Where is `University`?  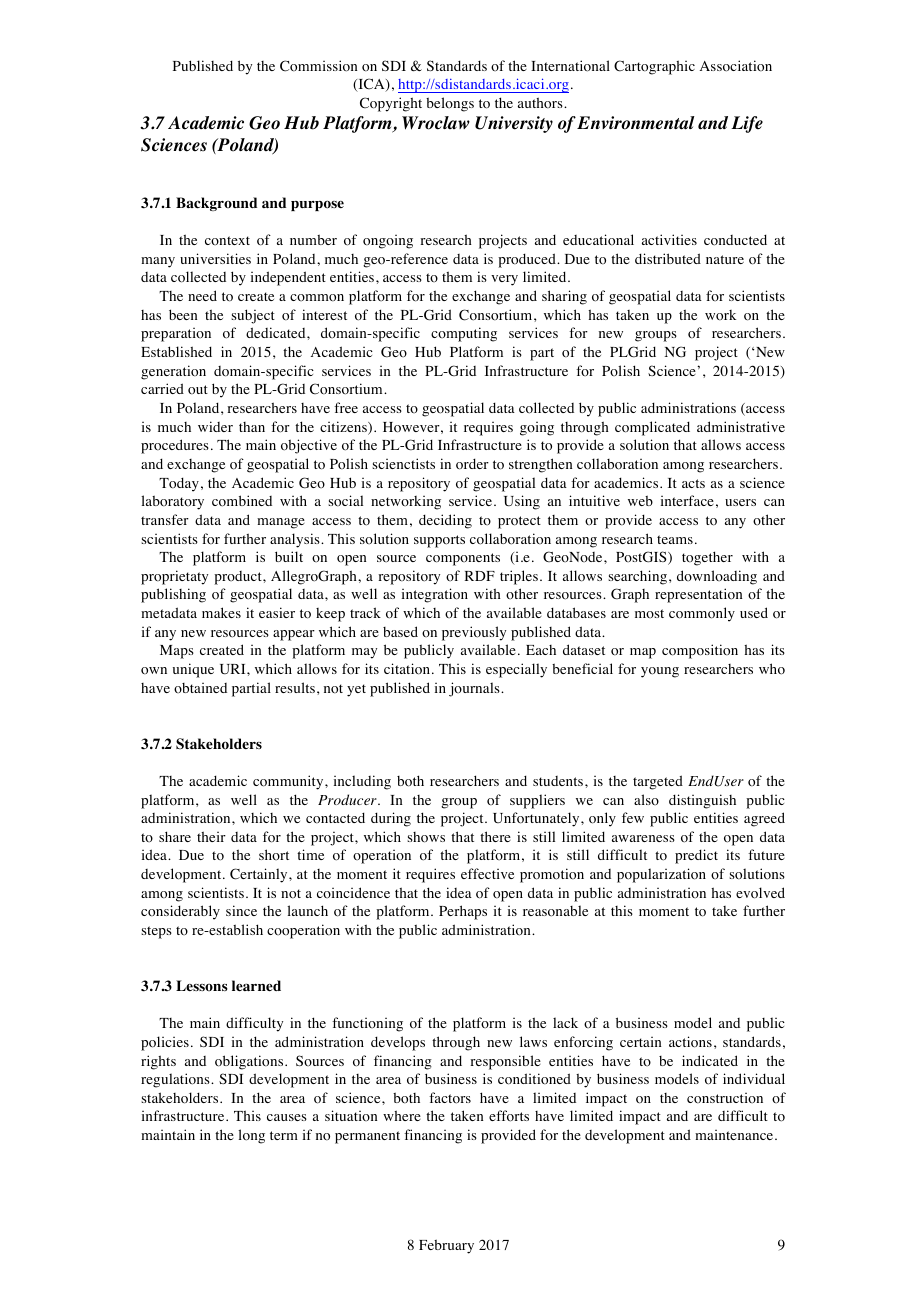 University is located at coordinates (514, 124).
